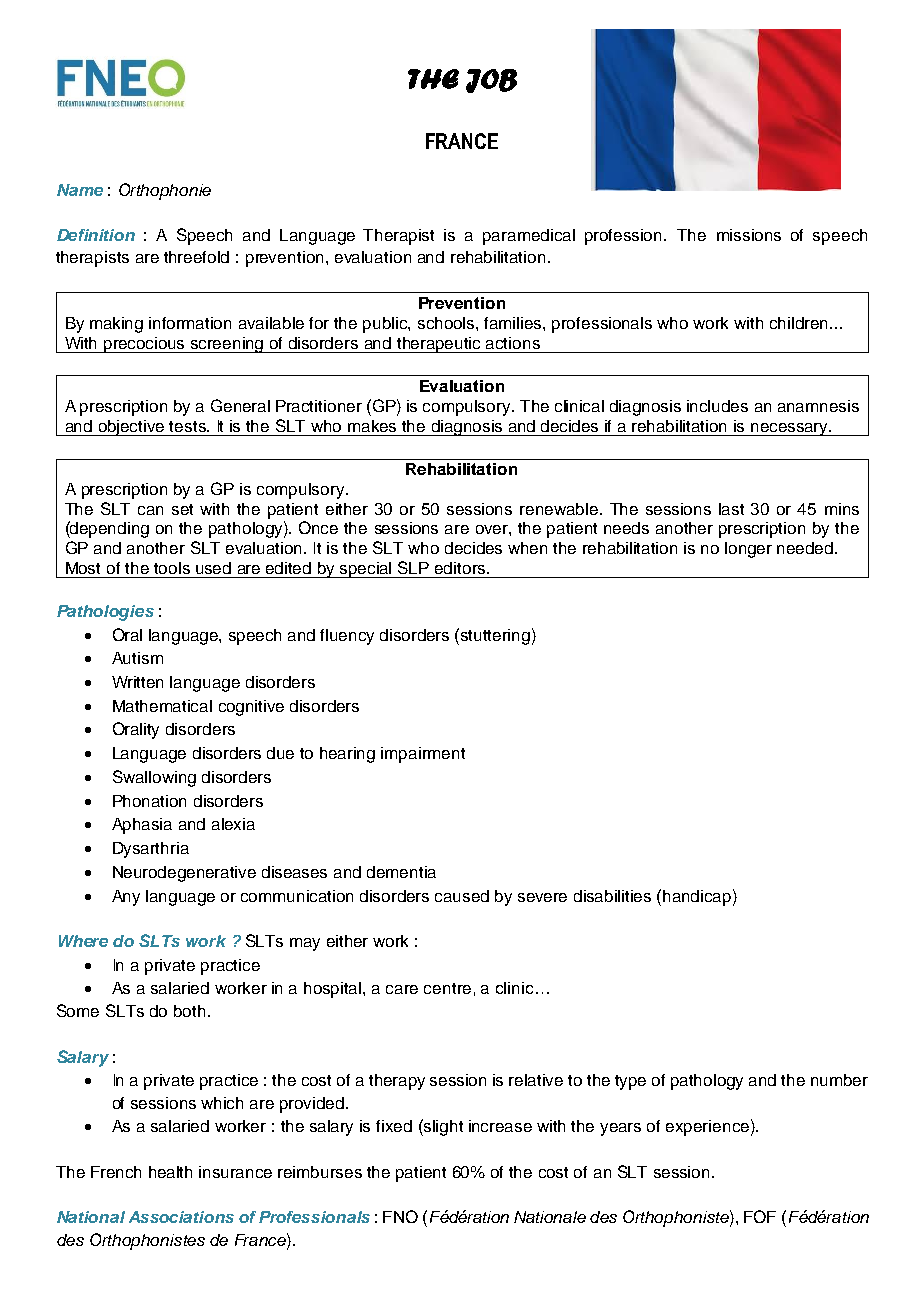 Image resolution: width=924 pixels, height=1307 pixels. Describe the element at coordinates (495, 637) in the screenshot. I see `stuttering` at that location.
